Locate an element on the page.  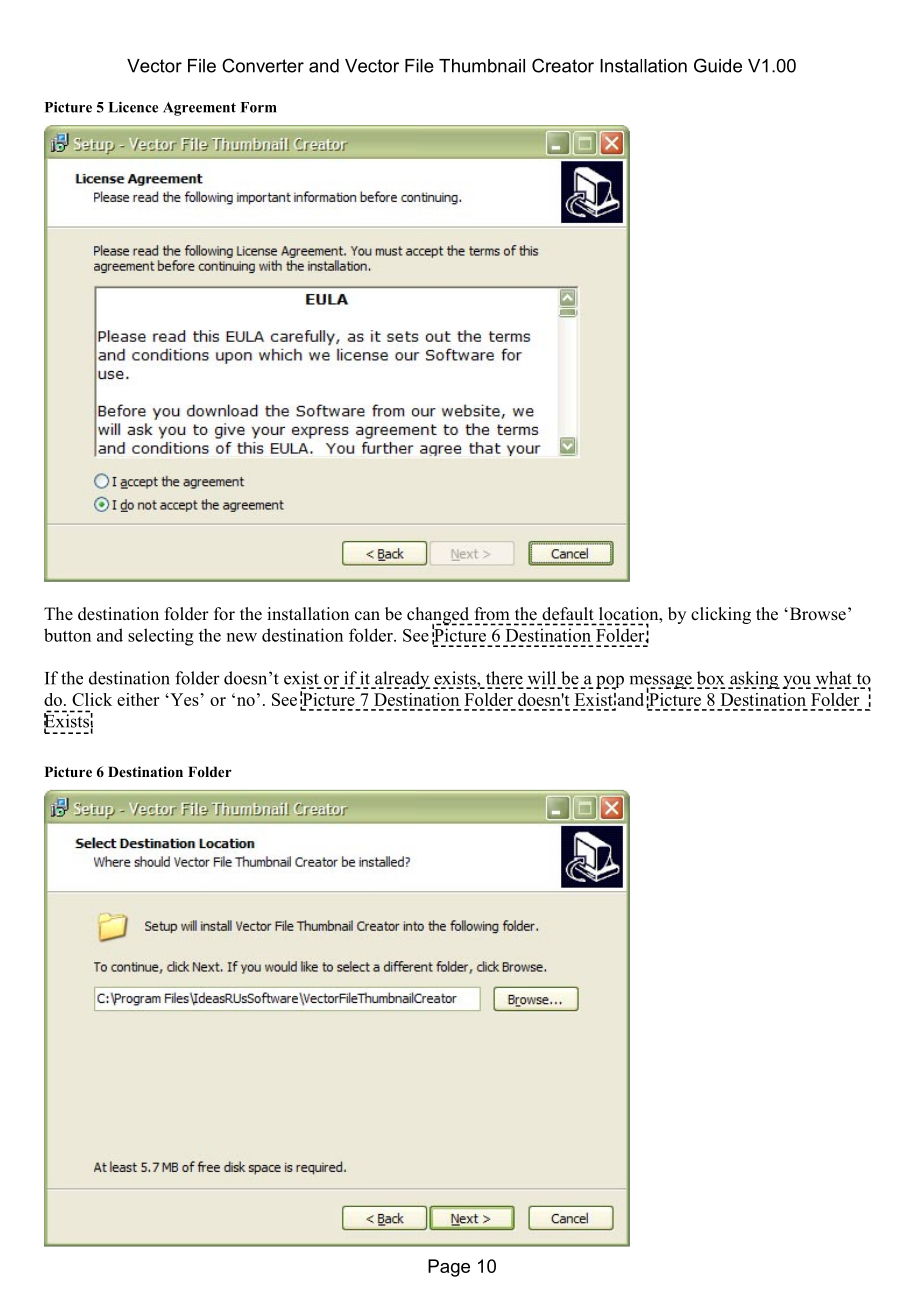
Agreement is located at coordinates (199, 109).
